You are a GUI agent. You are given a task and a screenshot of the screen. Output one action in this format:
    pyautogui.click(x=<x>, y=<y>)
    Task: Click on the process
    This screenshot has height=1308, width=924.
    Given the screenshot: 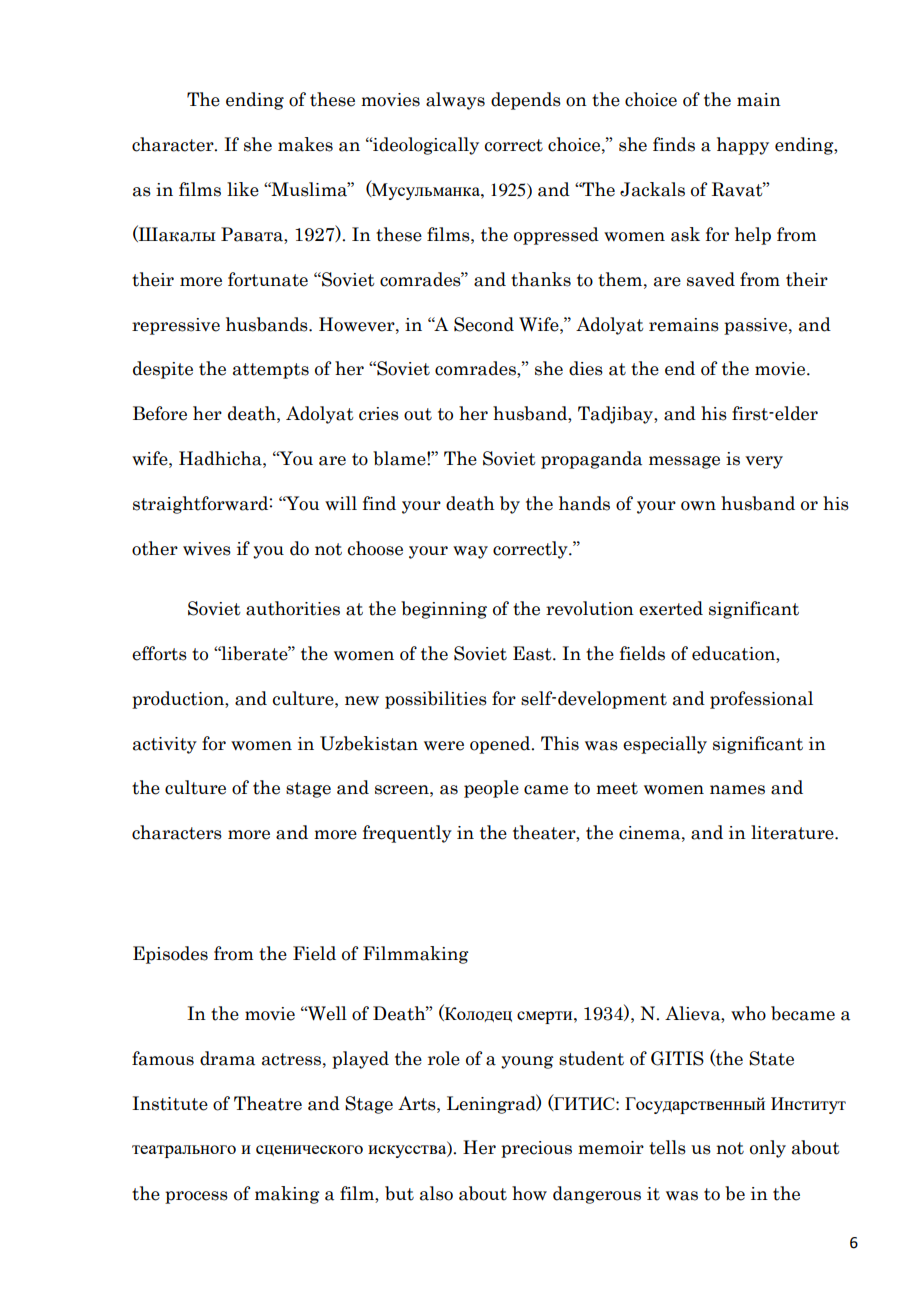 What is the action you would take?
    pyautogui.click(x=196, y=1197)
